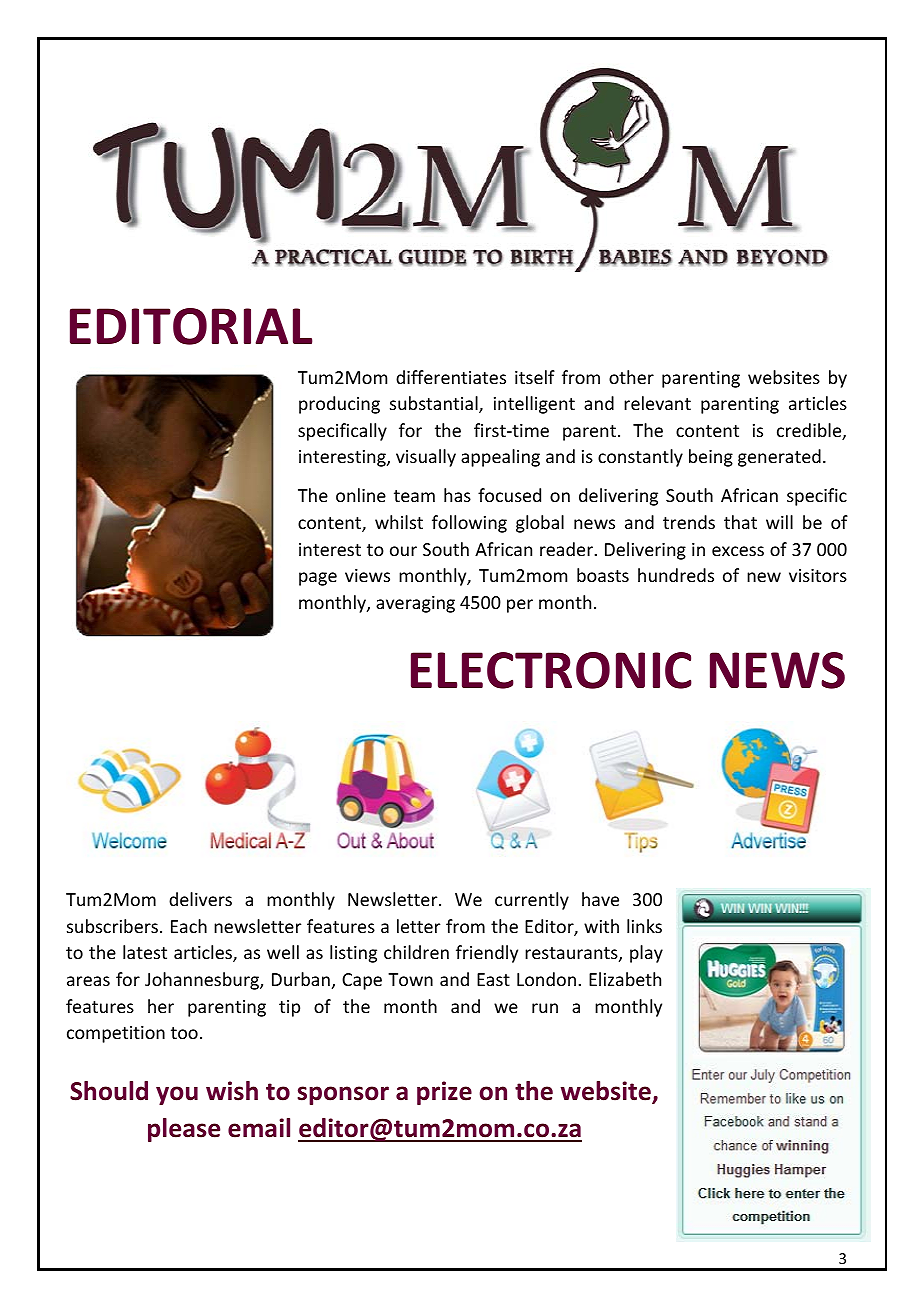  I want to click on ELECTRONIC, so click(551, 670).
